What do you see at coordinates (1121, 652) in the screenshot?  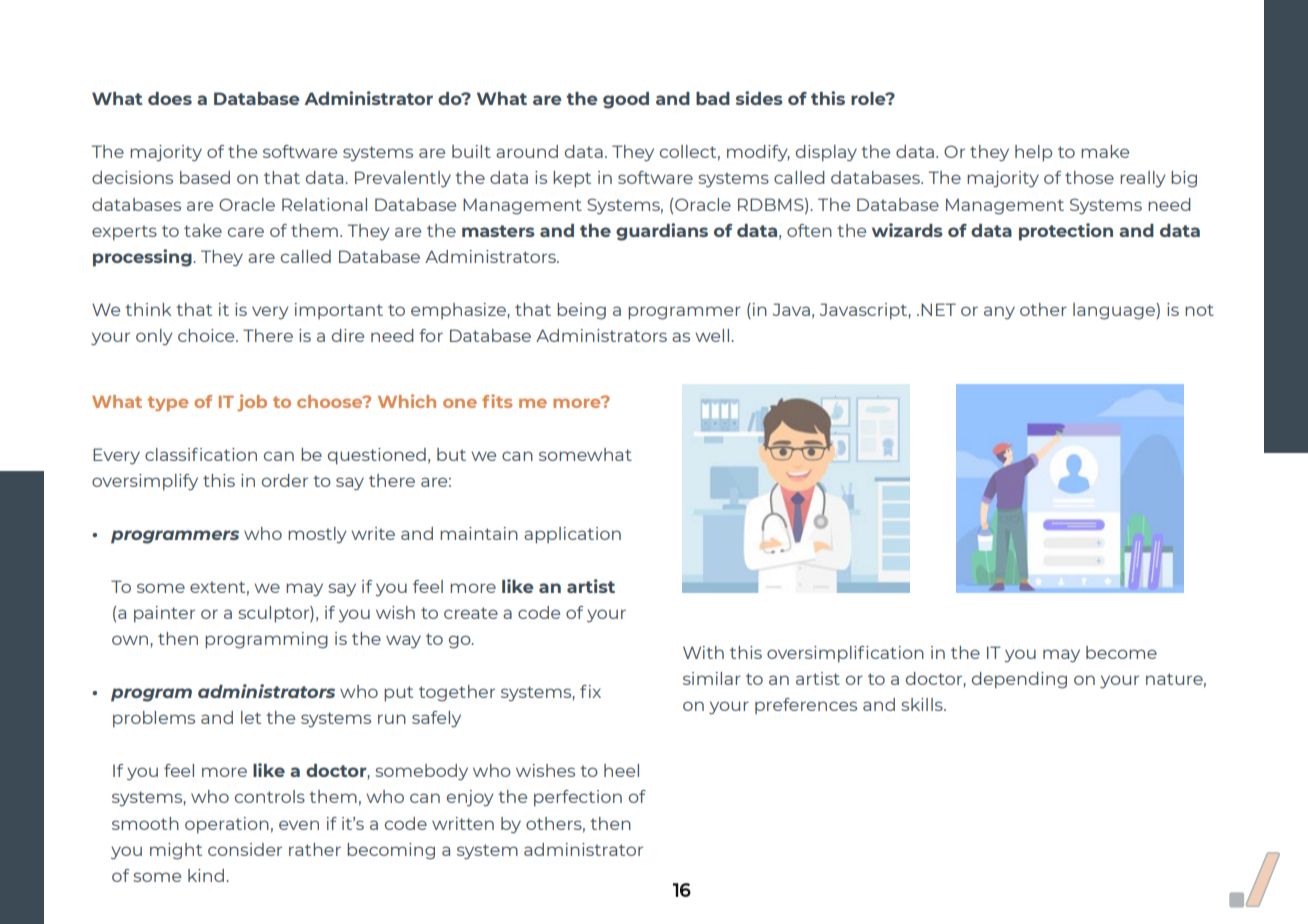 I see `become` at bounding box center [1121, 652].
